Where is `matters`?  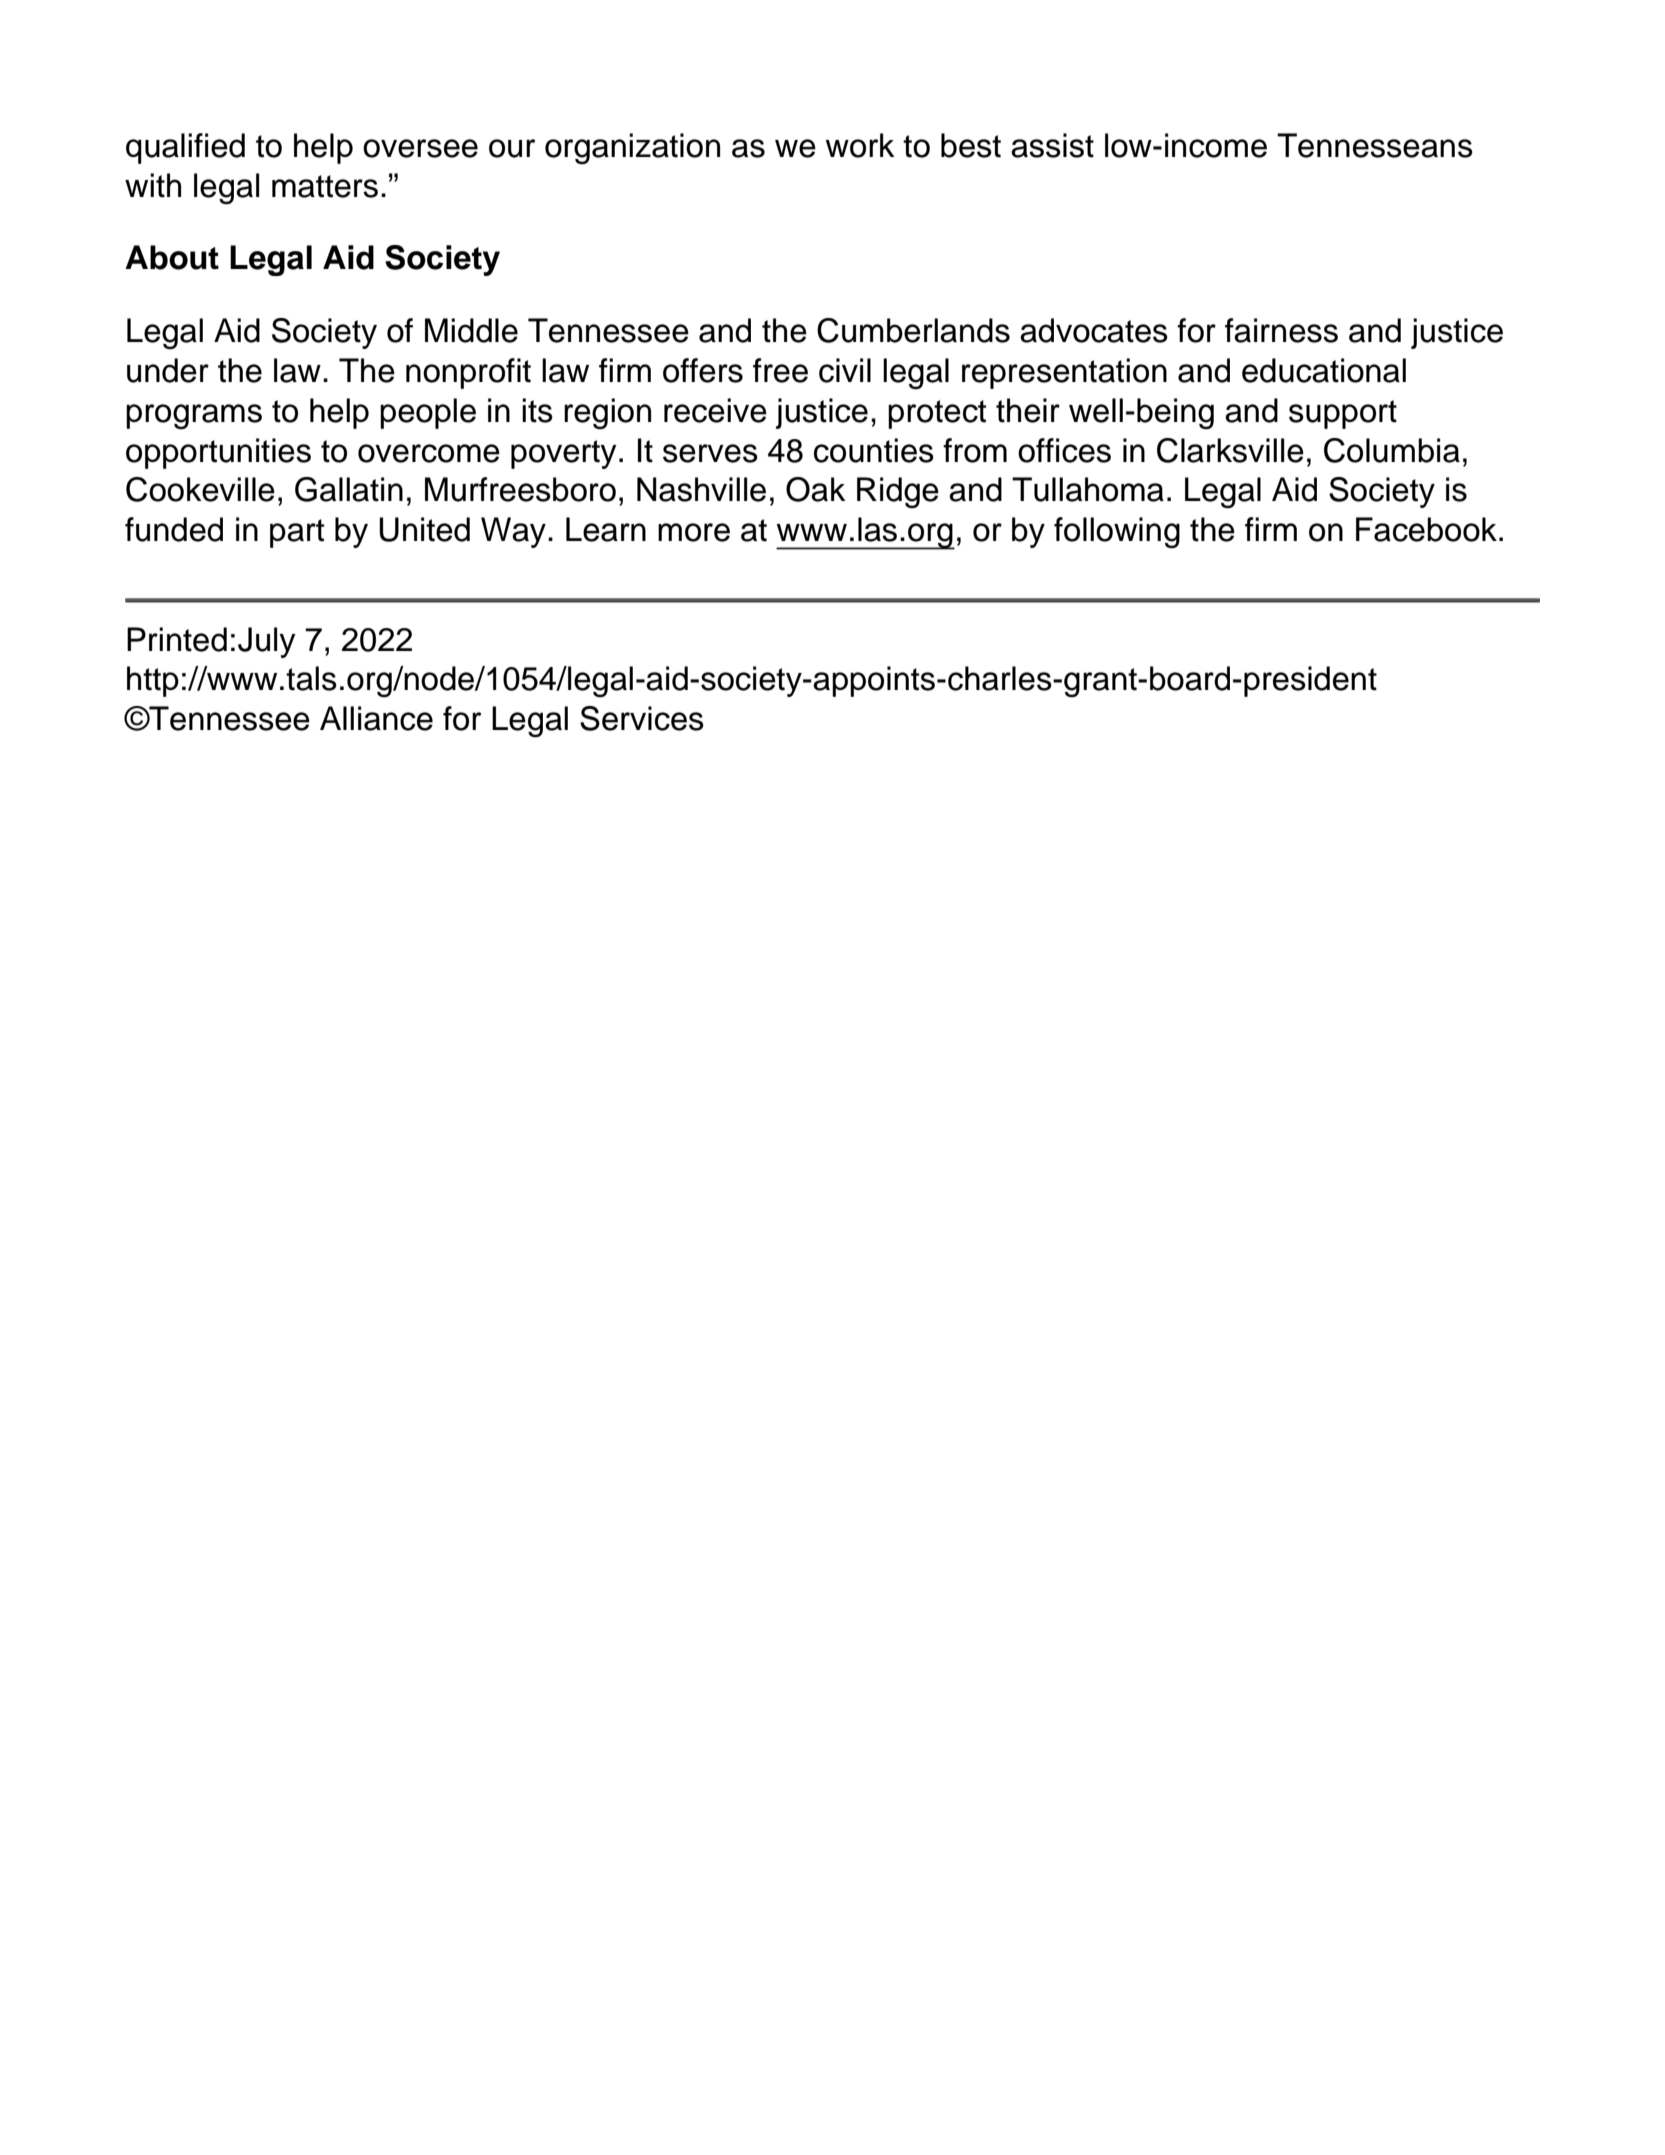 matters is located at coordinates (325, 186).
